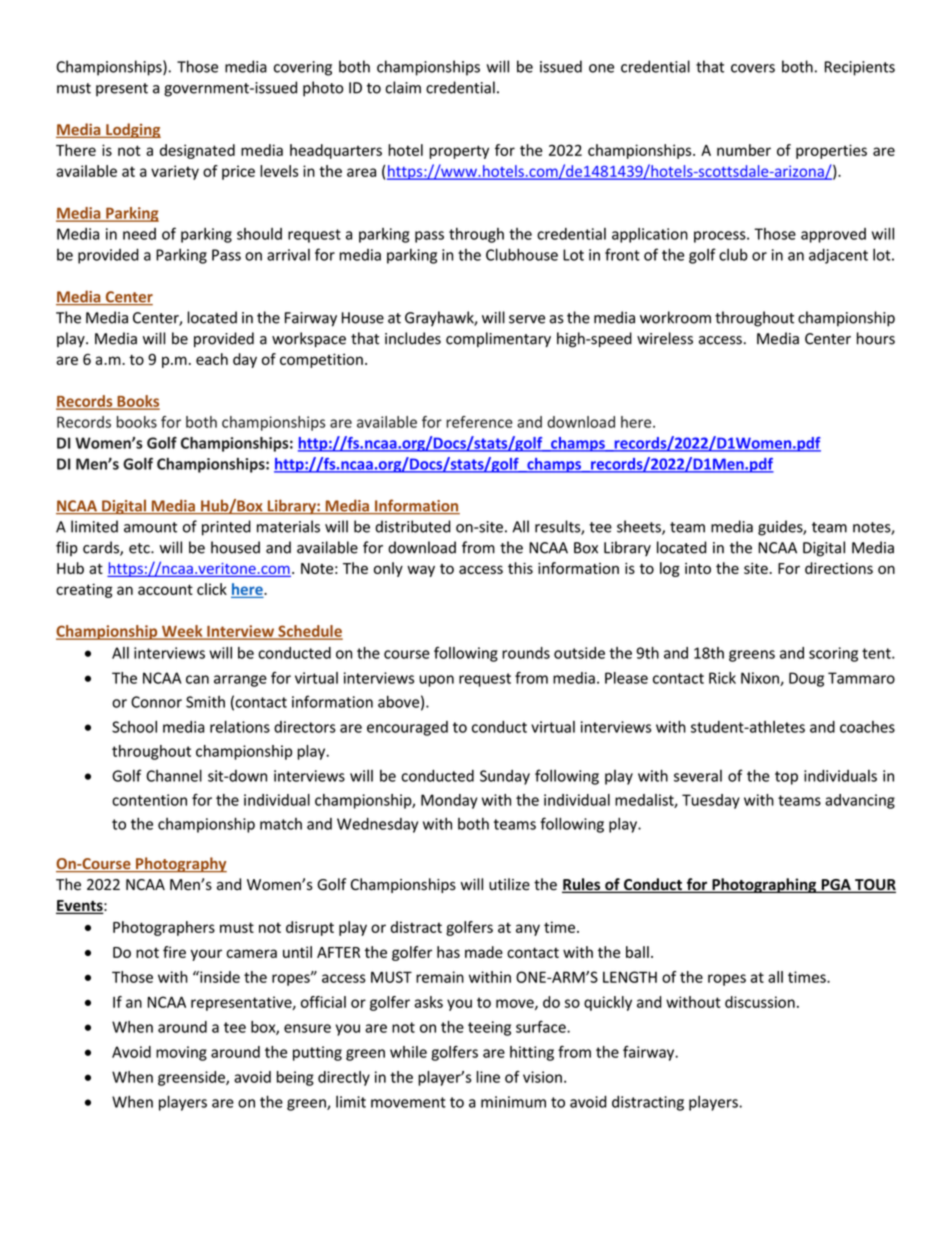 The width and height of the screenshot is (952, 1233). I want to click on account, so click(165, 589).
